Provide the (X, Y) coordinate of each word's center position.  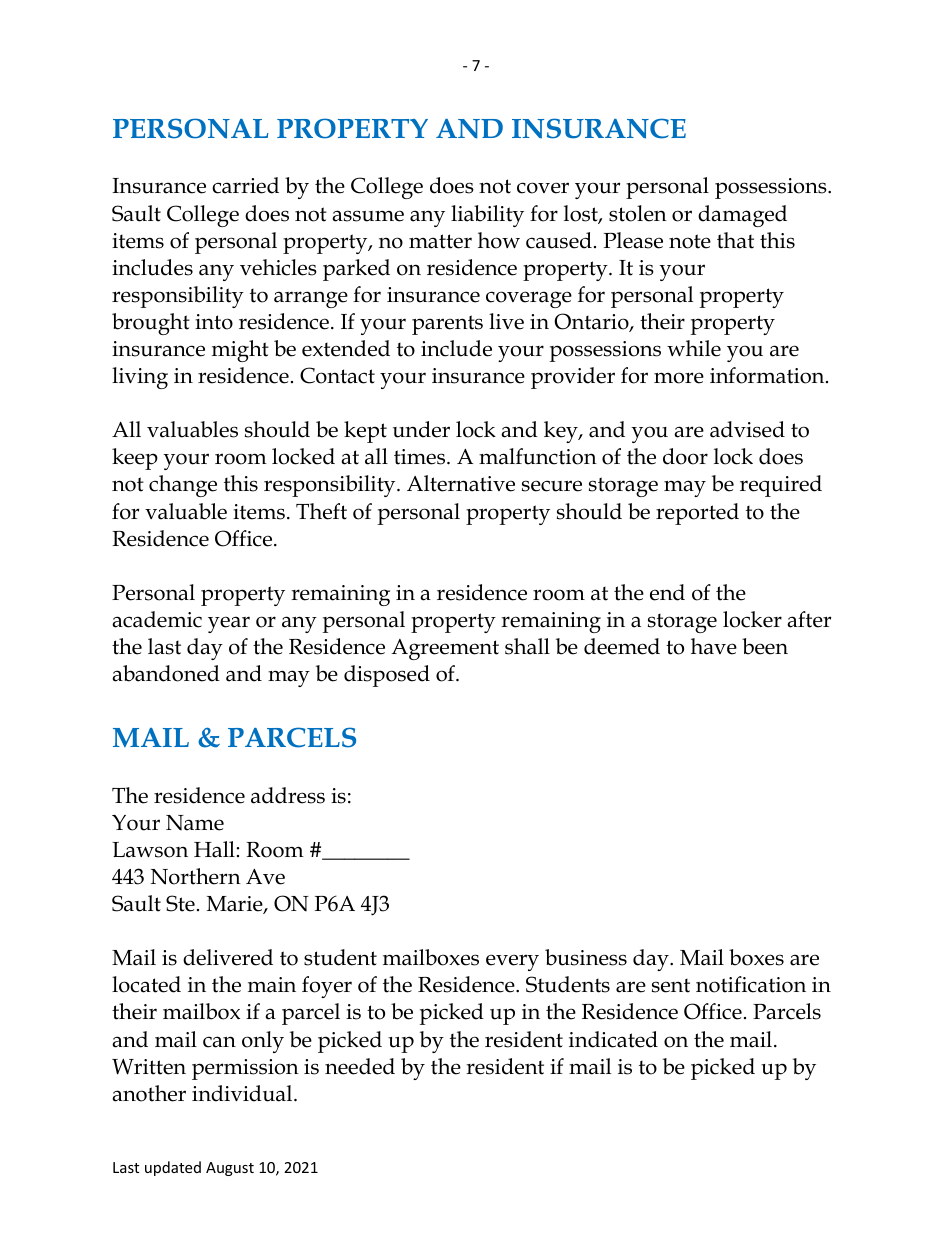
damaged (742, 216)
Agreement (445, 649)
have (714, 646)
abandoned (166, 673)
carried (245, 185)
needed (360, 1066)
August (230, 1169)
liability (487, 216)
